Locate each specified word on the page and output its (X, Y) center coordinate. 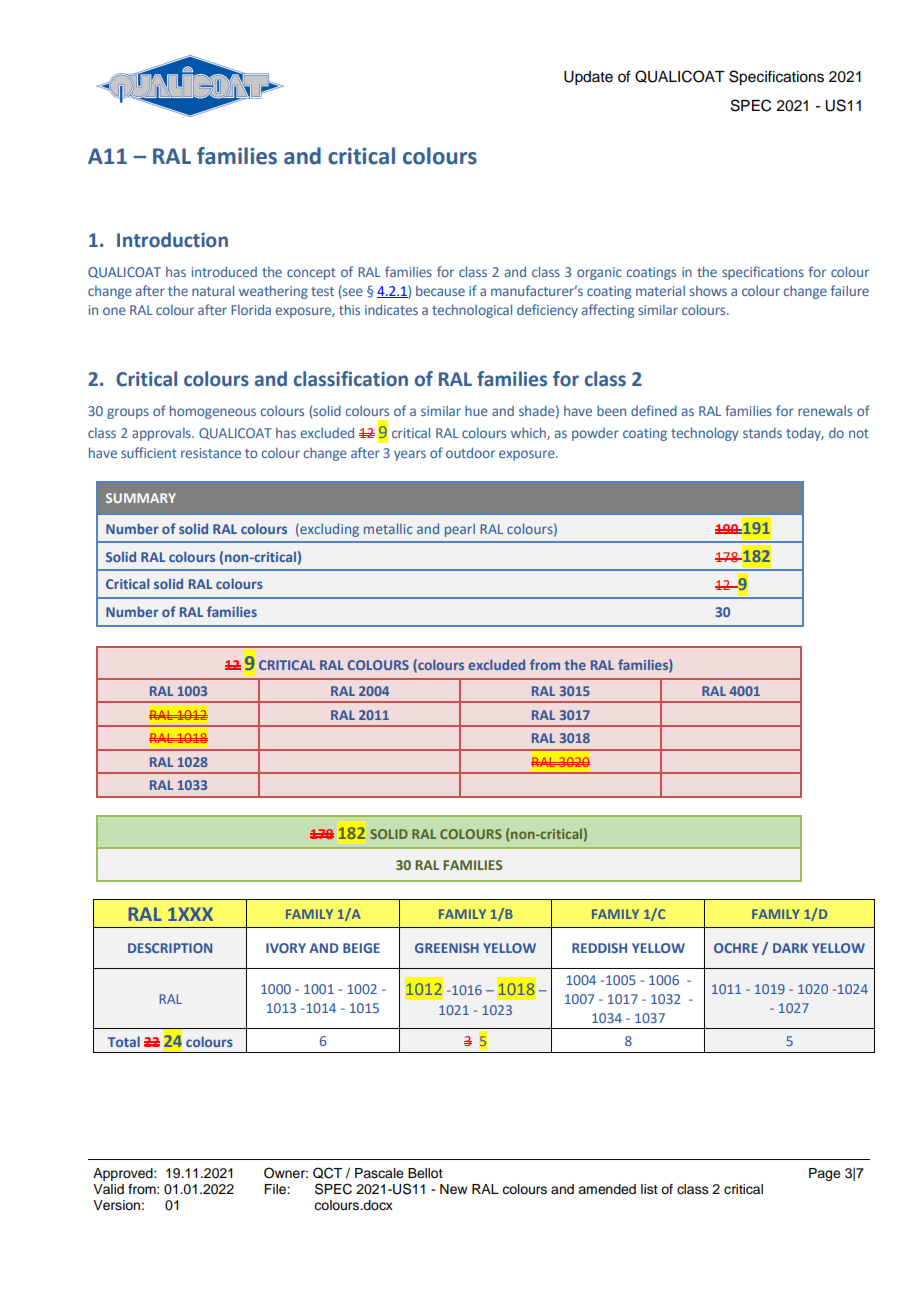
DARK (790, 948)
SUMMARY (141, 498)
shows (708, 291)
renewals (825, 411)
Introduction (172, 240)
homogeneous (213, 412)
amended (607, 1189)
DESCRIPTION (170, 948)
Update (588, 78)
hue (476, 410)
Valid (108, 1189)
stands (762, 432)
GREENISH (447, 948)
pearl (460, 530)
